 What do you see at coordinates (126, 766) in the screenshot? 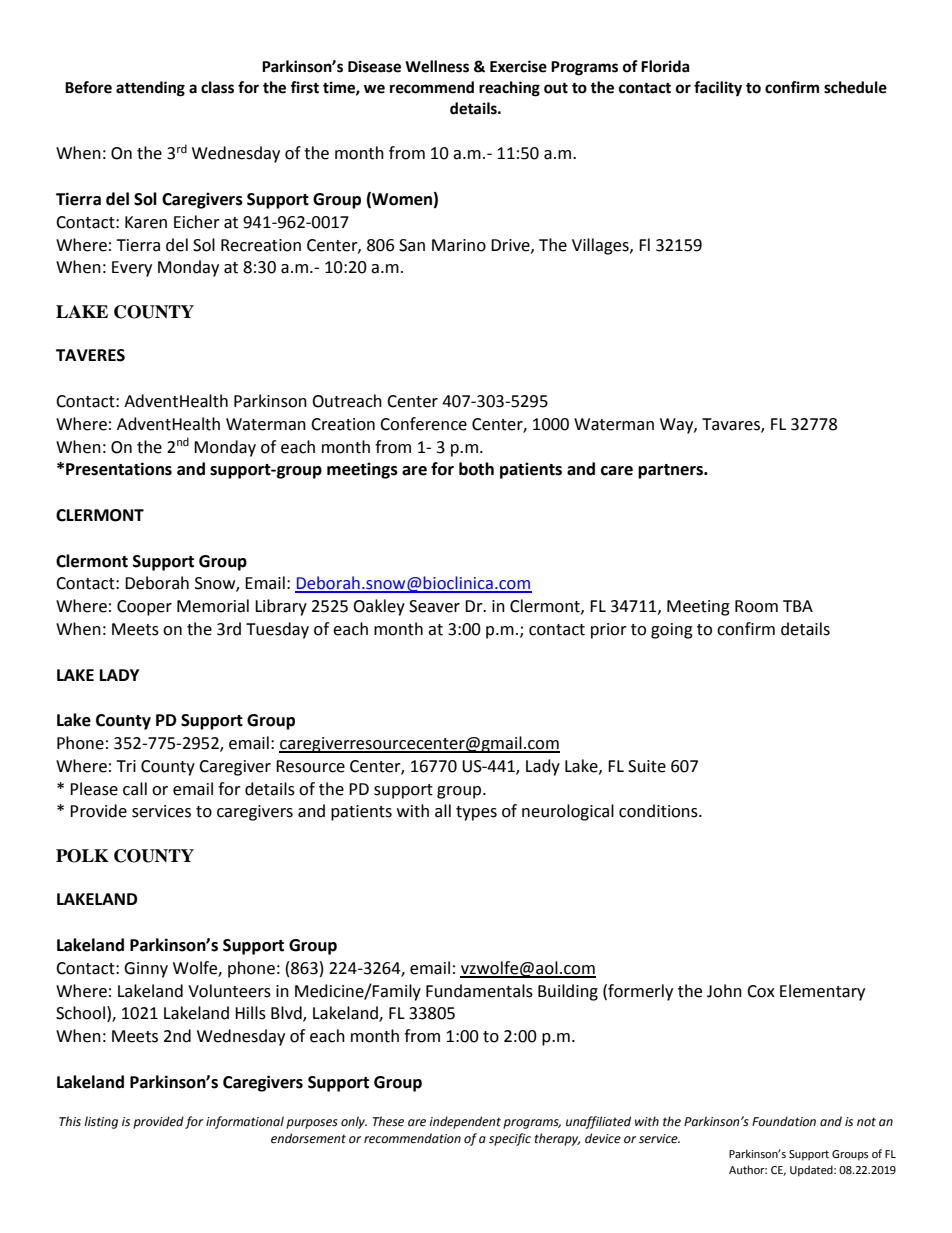
I see `Tri` at bounding box center [126, 766].
